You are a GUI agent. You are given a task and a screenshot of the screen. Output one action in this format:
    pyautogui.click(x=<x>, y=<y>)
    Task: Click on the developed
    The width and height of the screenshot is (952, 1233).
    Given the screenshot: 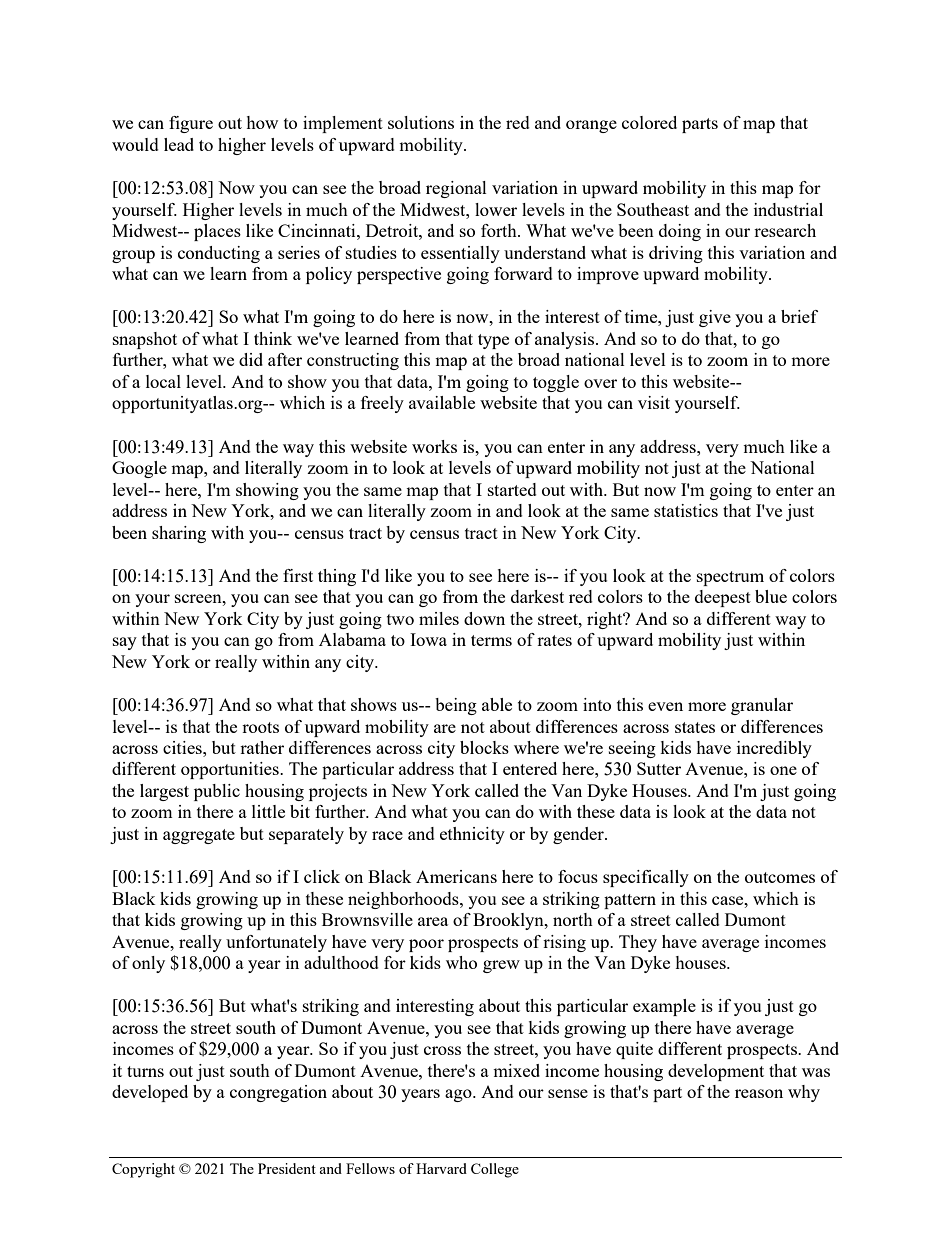 What is the action you would take?
    pyautogui.click(x=150, y=1093)
